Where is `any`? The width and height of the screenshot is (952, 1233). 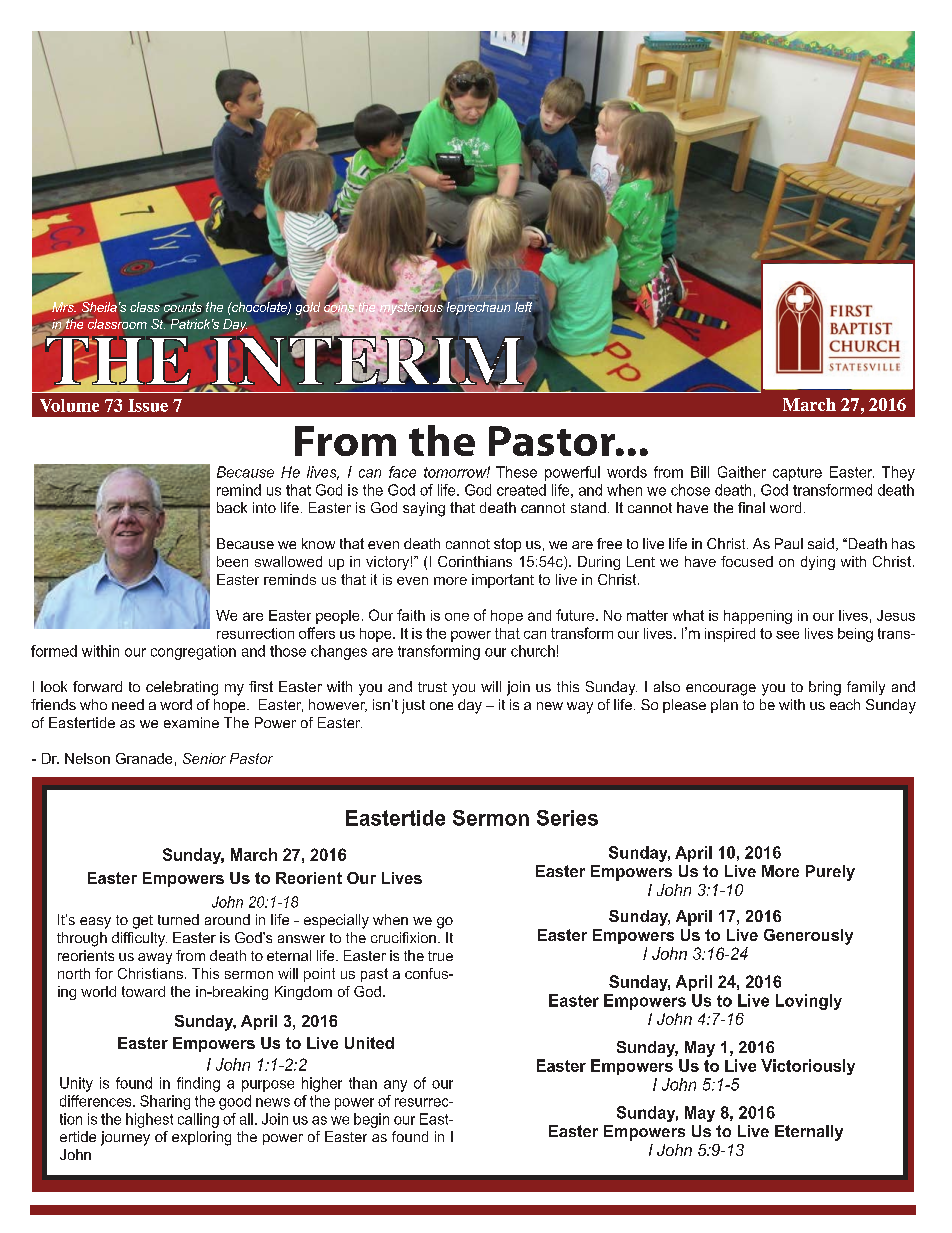
any is located at coordinates (395, 1086).
